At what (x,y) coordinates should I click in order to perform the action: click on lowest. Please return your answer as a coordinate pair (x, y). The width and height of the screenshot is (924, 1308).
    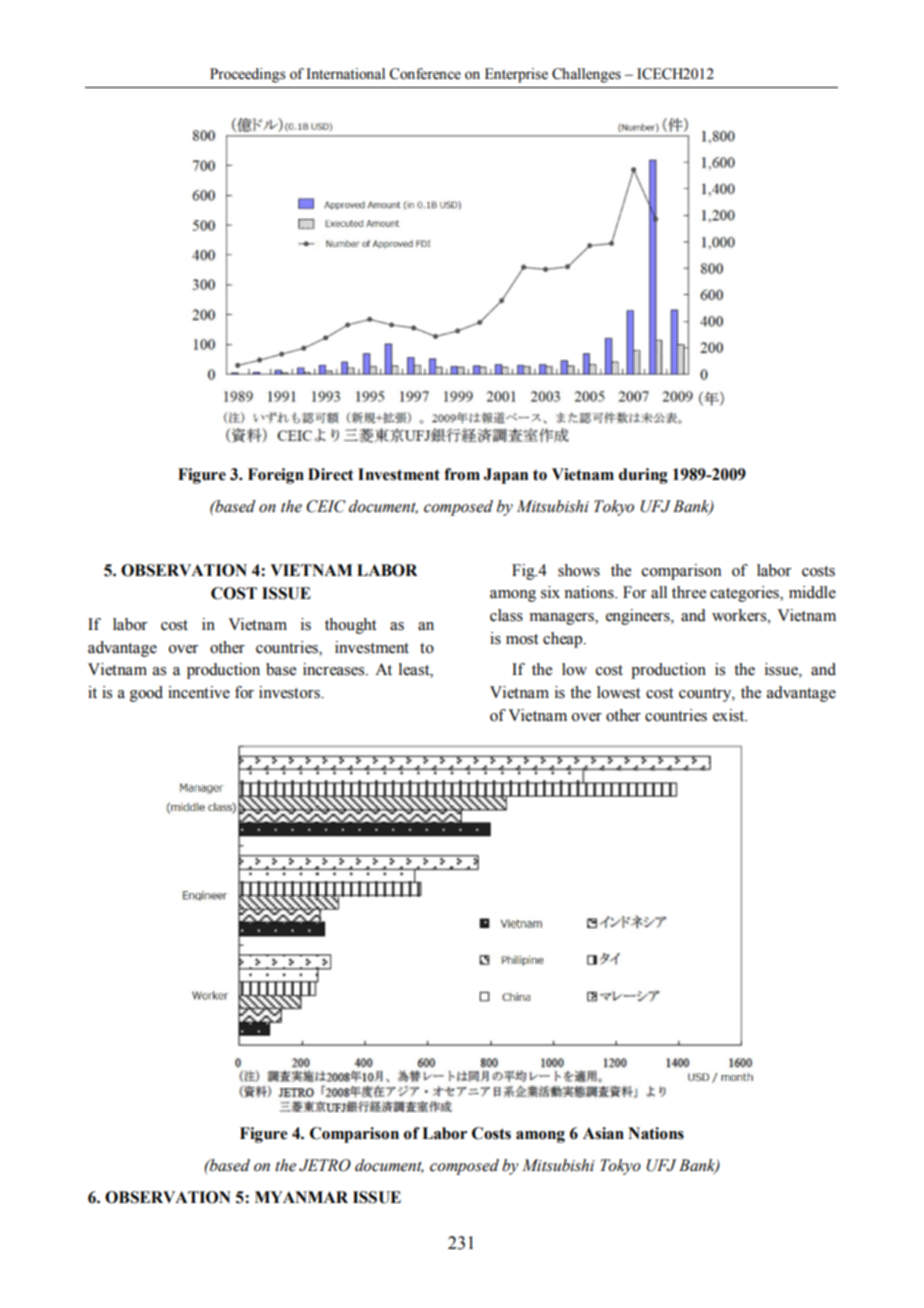
    Looking at the image, I should click on (618, 692).
